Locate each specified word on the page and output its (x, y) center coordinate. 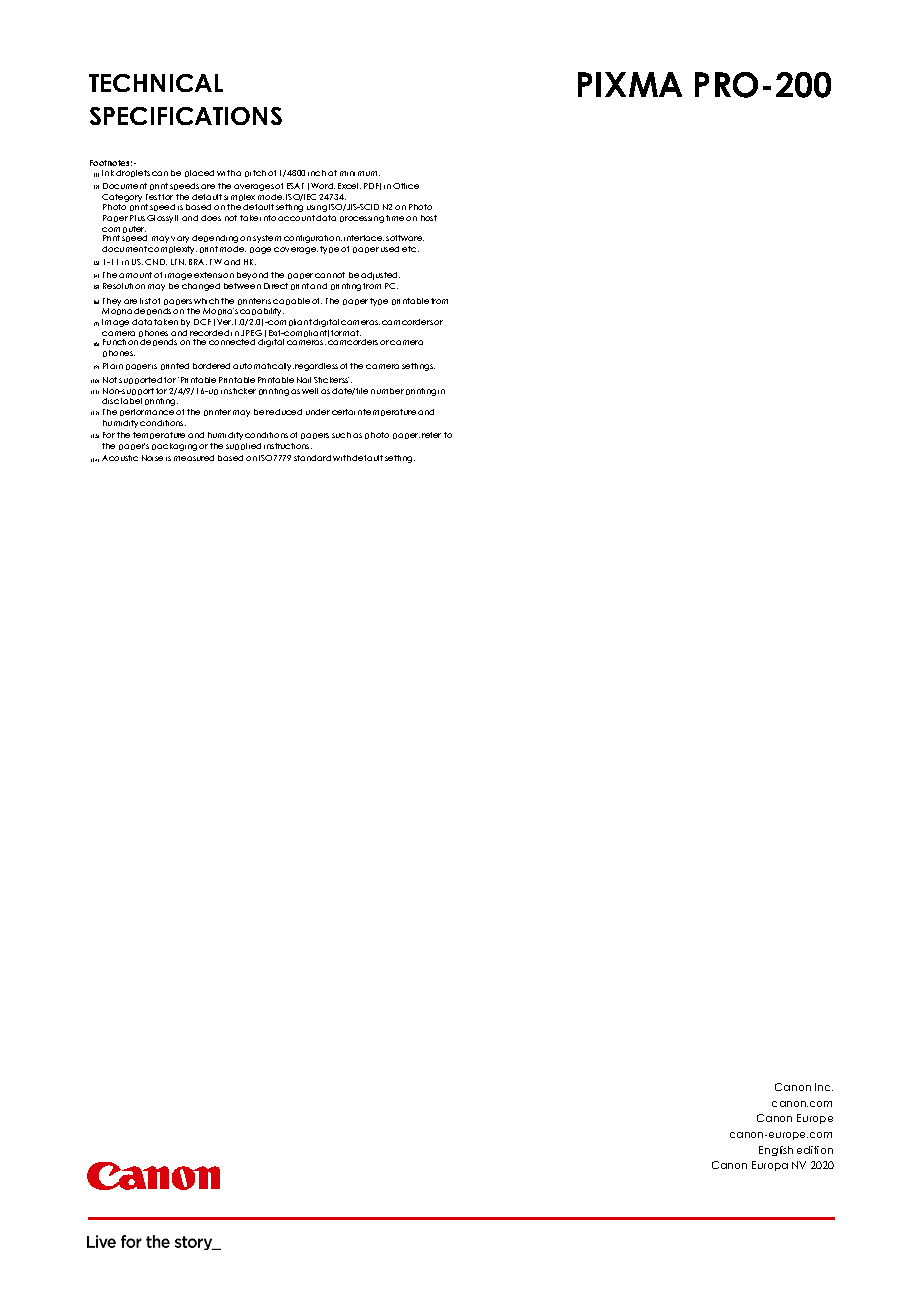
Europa (770, 1166)
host (429, 218)
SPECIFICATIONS (186, 116)
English (776, 1151)
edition (815, 1150)
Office (406, 186)
